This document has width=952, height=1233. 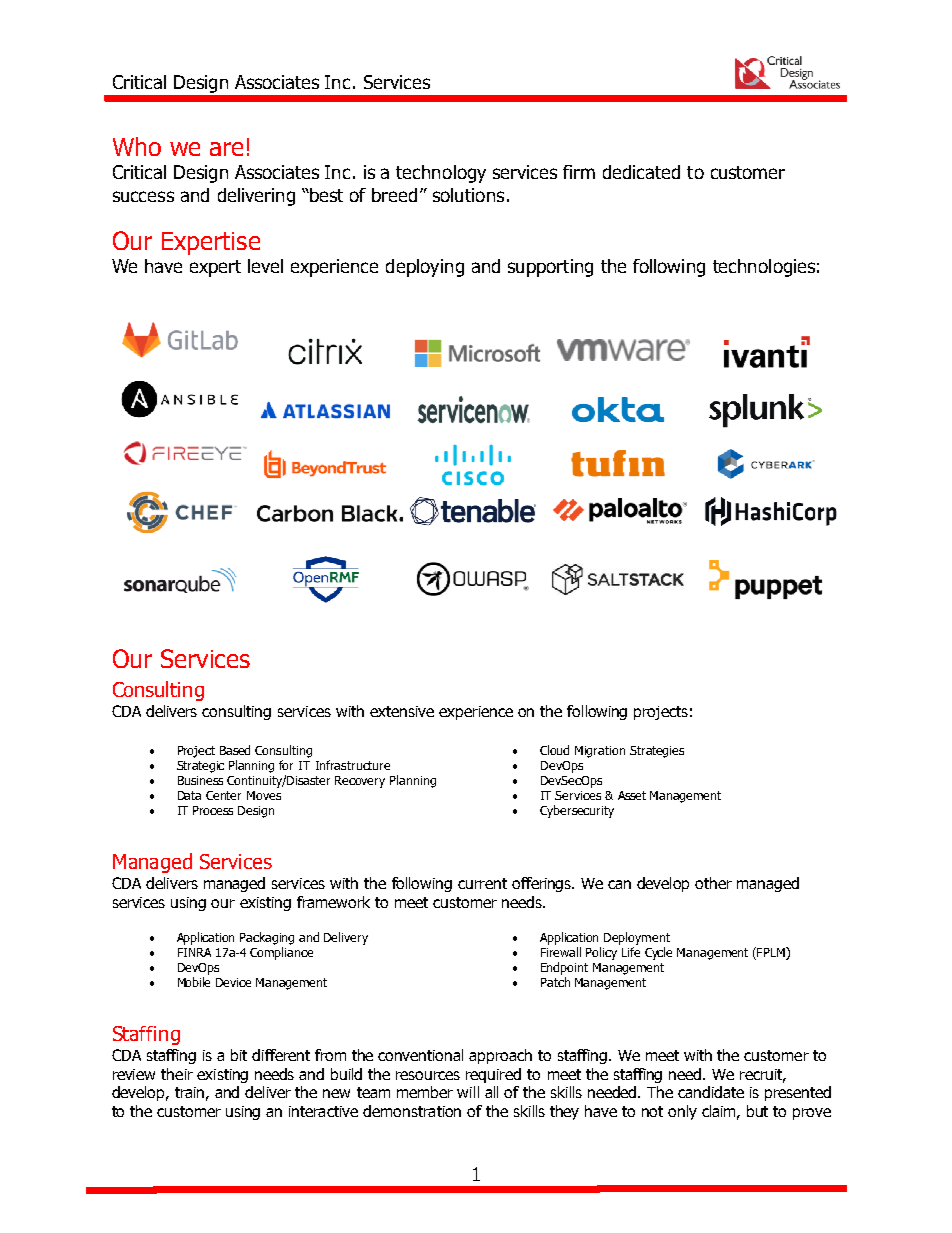 I want to click on level, so click(x=265, y=266).
